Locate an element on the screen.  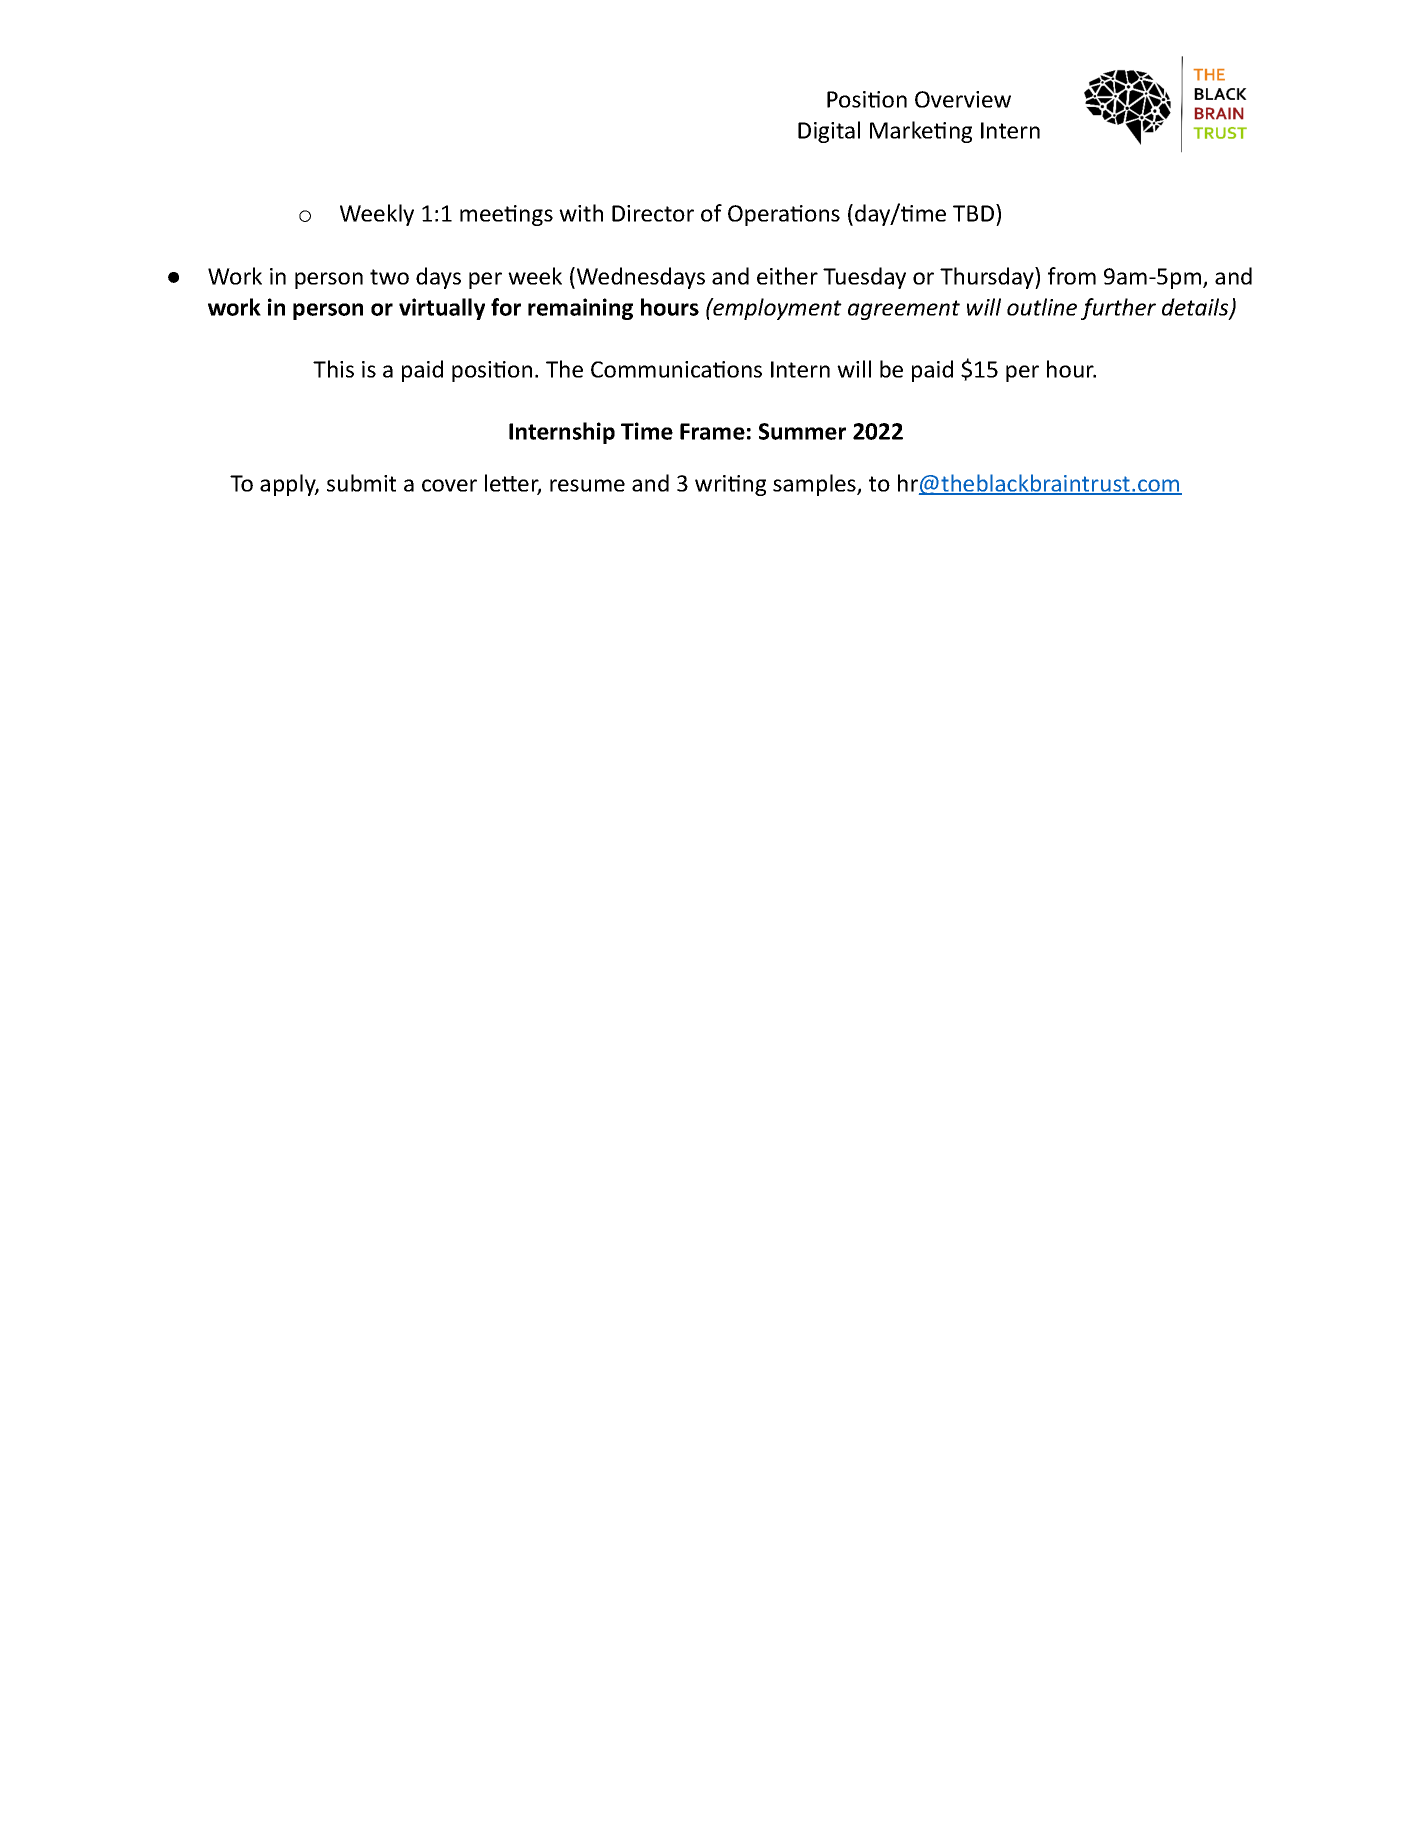
from is located at coordinates (1072, 276).
